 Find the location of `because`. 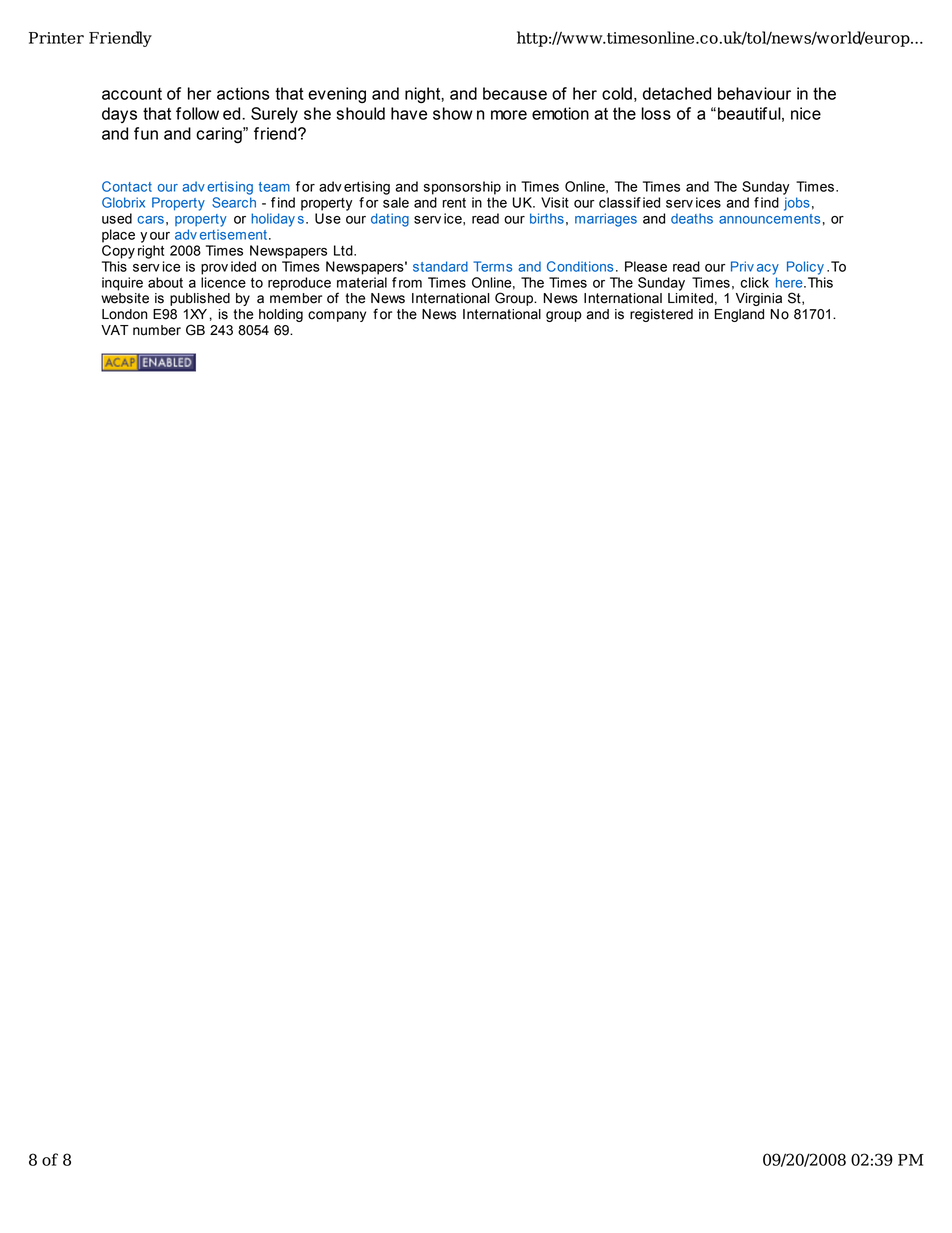

because is located at coordinates (515, 93).
